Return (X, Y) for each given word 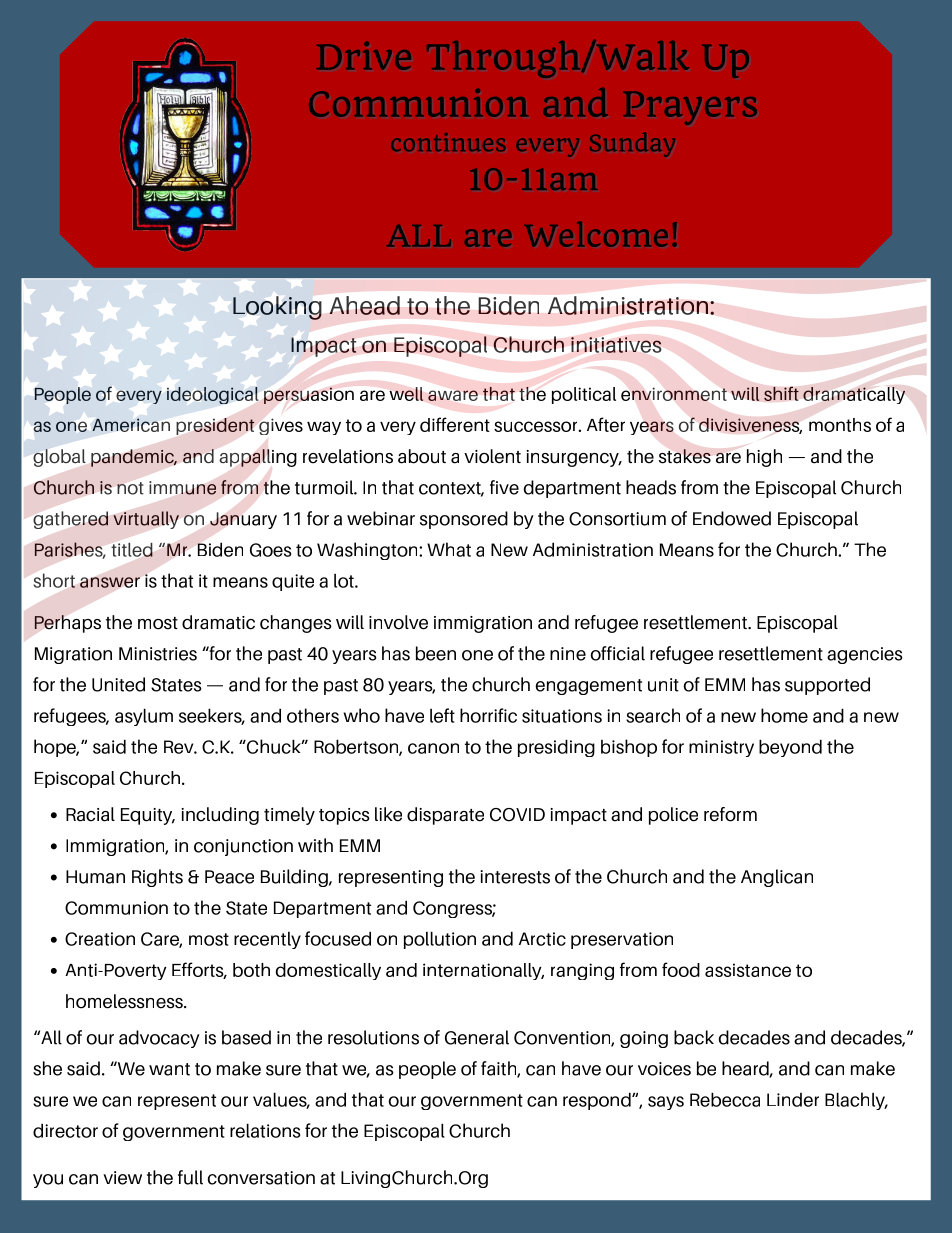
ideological (212, 395)
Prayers (690, 108)
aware (453, 395)
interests (515, 877)
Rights (157, 878)
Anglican (777, 878)
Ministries (158, 654)
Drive (364, 56)
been (436, 653)
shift (781, 393)
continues (448, 142)
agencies (865, 655)
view (122, 1178)
